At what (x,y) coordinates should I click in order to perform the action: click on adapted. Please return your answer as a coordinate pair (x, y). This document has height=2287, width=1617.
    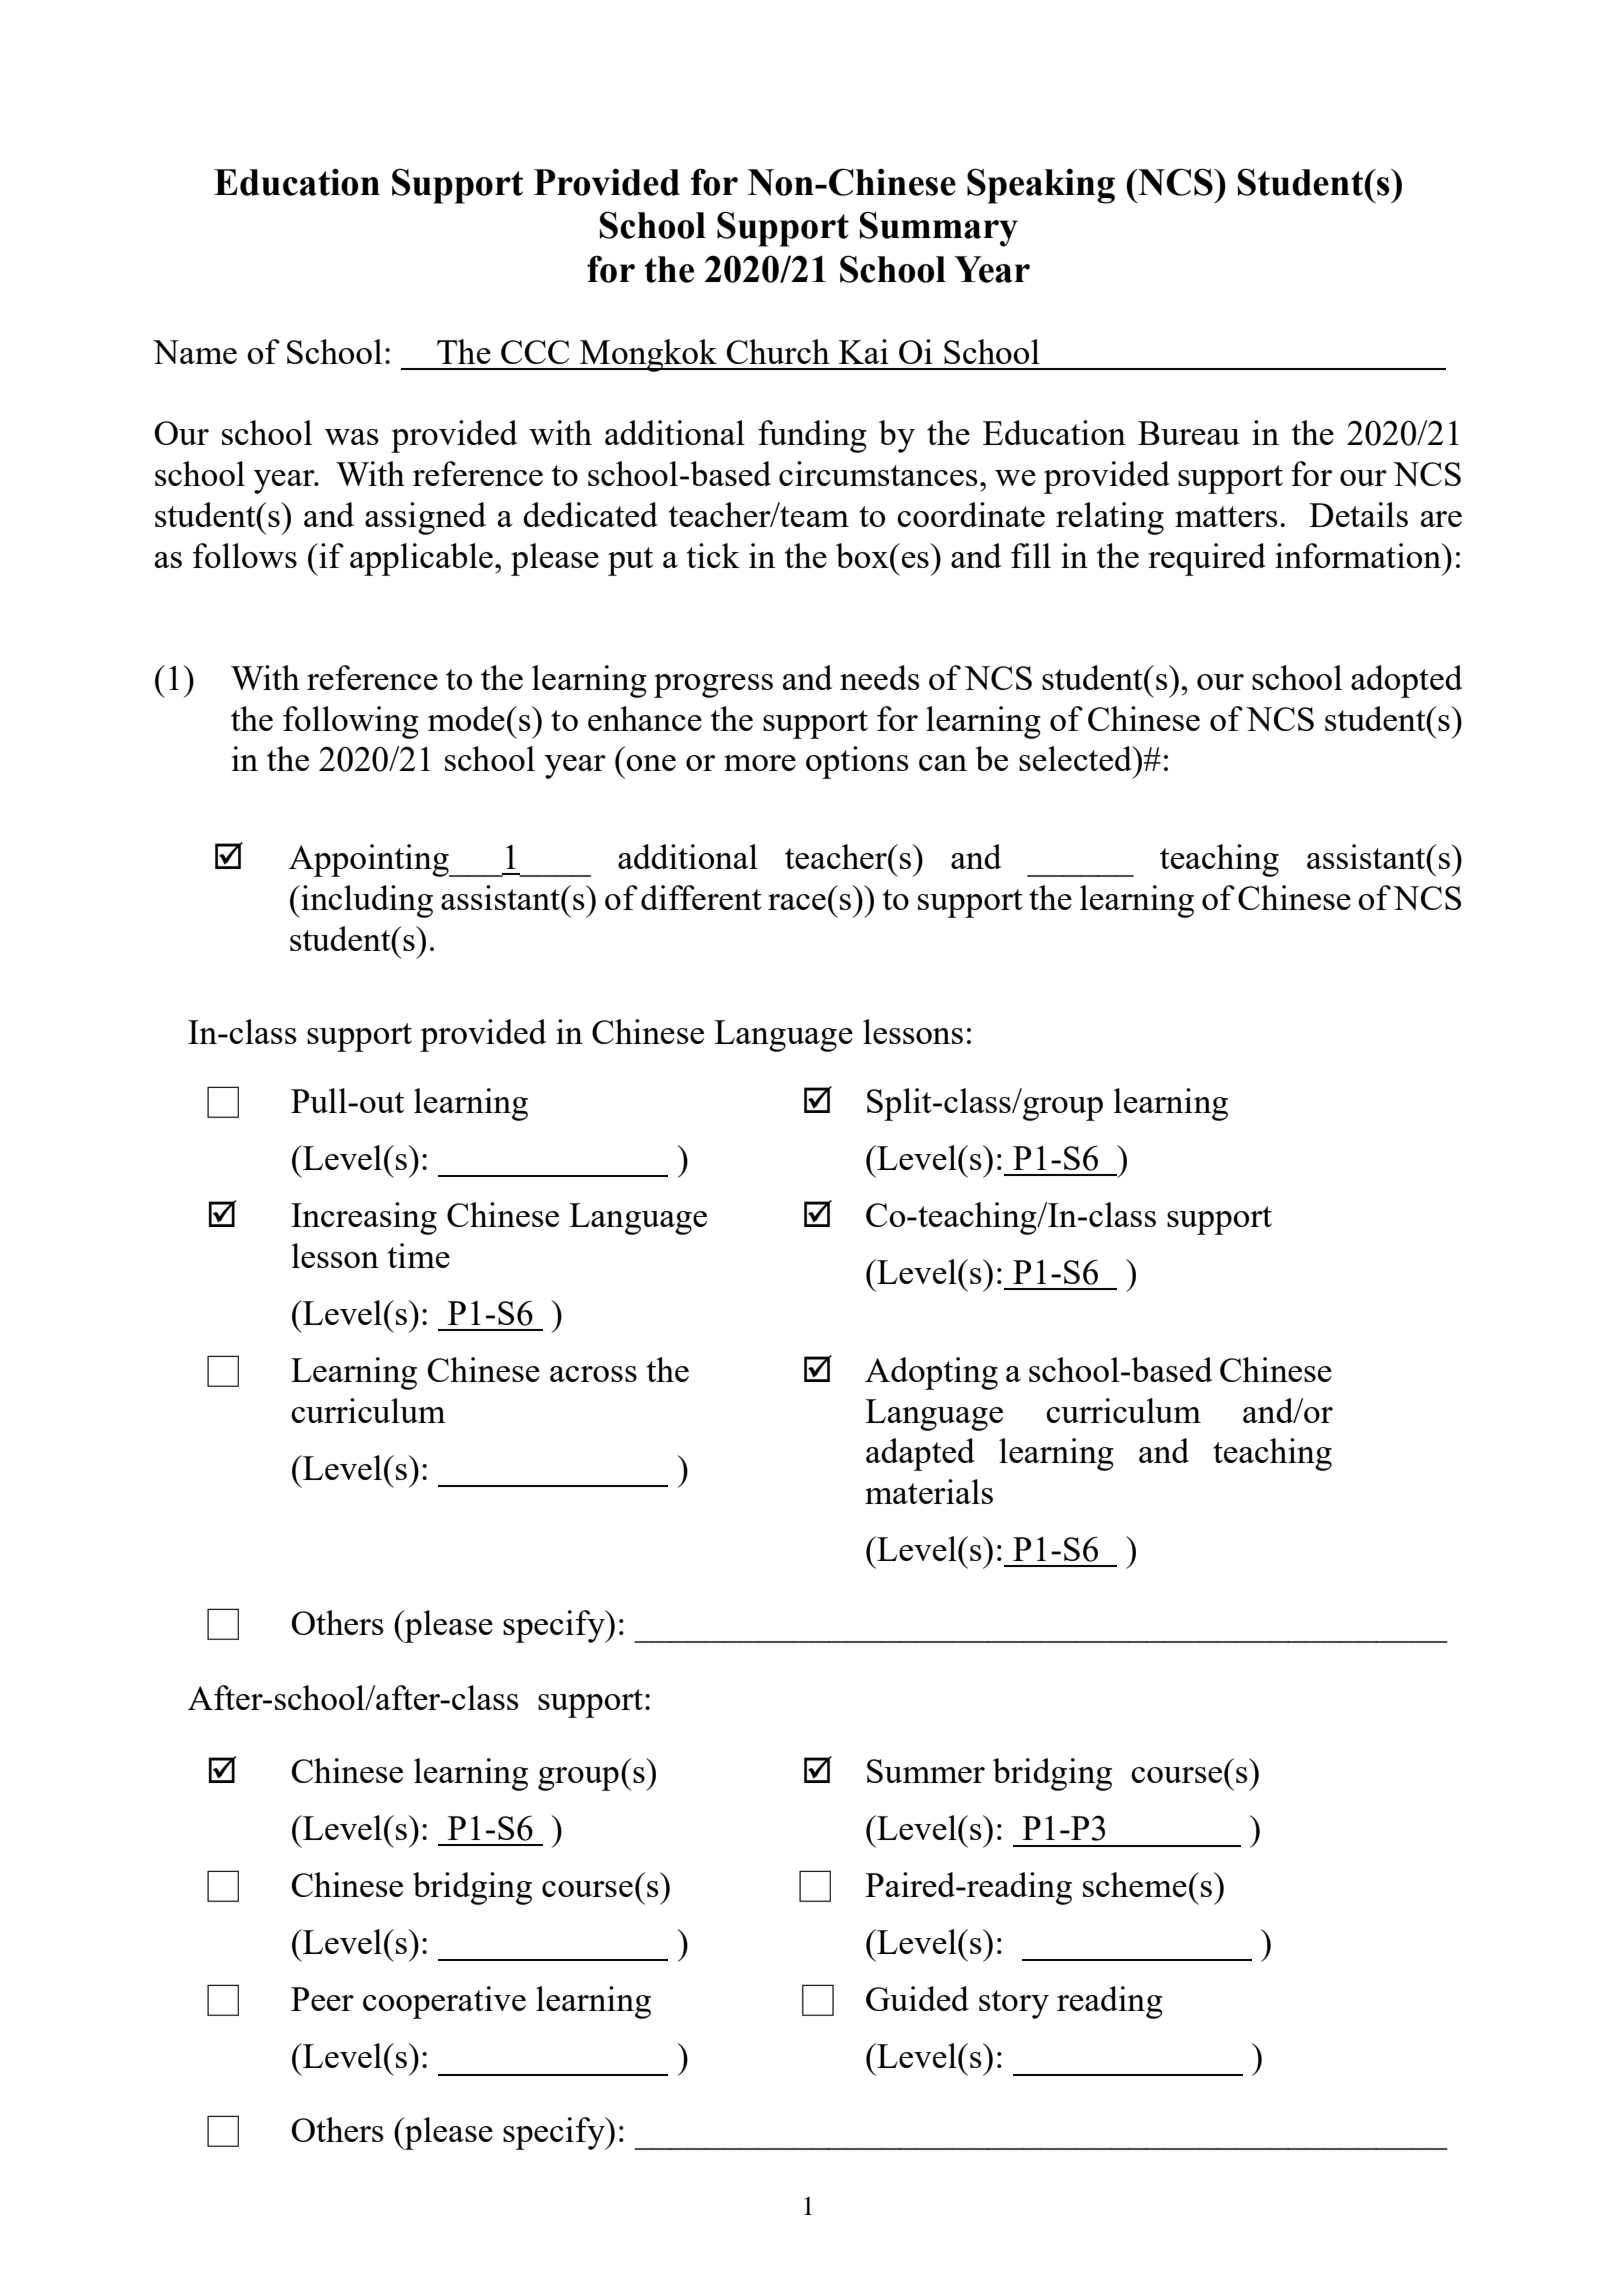
    Looking at the image, I should click on (920, 1454).
